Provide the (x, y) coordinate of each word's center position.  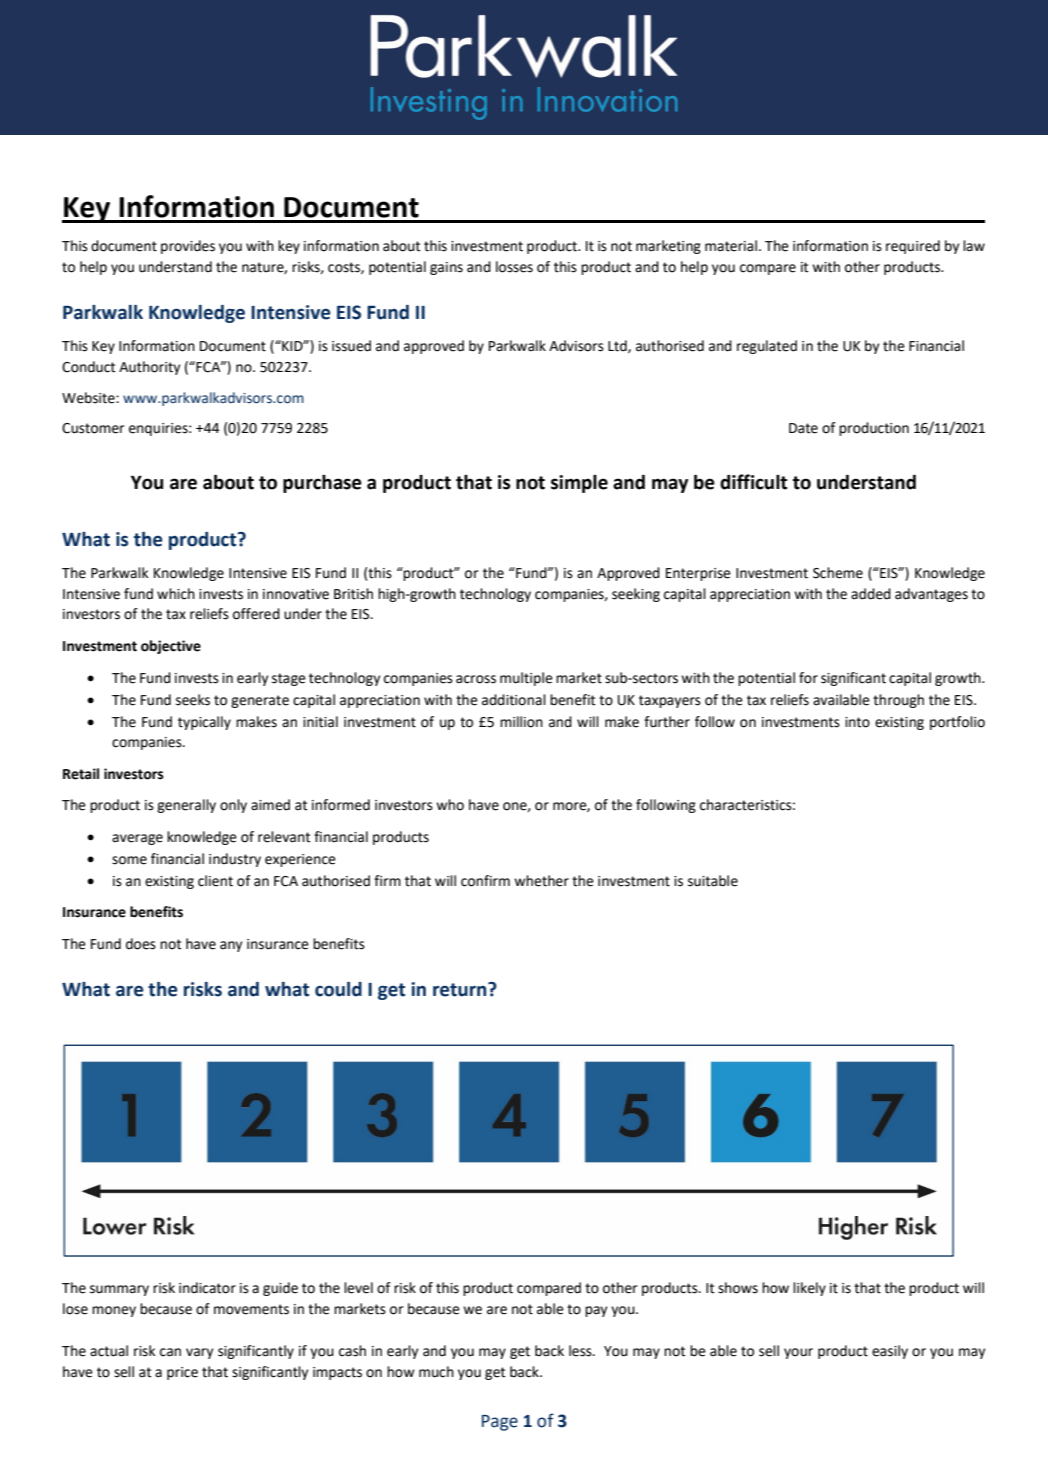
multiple (526, 679)
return (461, 989)
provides (188, 247)
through (898, 701)
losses (514, 267)
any (231, 946)
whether (541, 881)
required (913, 247)
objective (171, 647)
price (182, 1373)
